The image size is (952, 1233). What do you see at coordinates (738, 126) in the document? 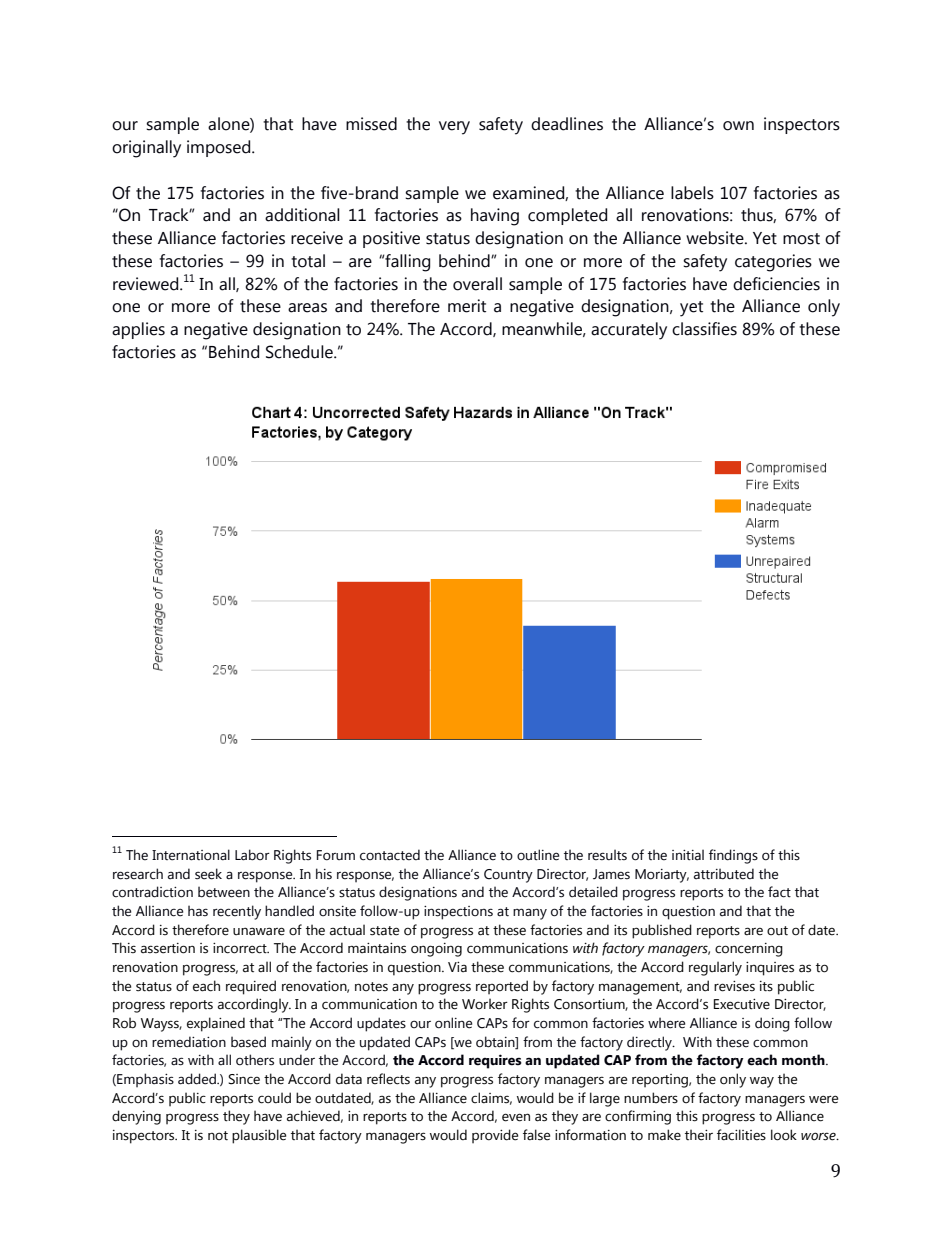
I see `own` at bounding box center [738, 126].
